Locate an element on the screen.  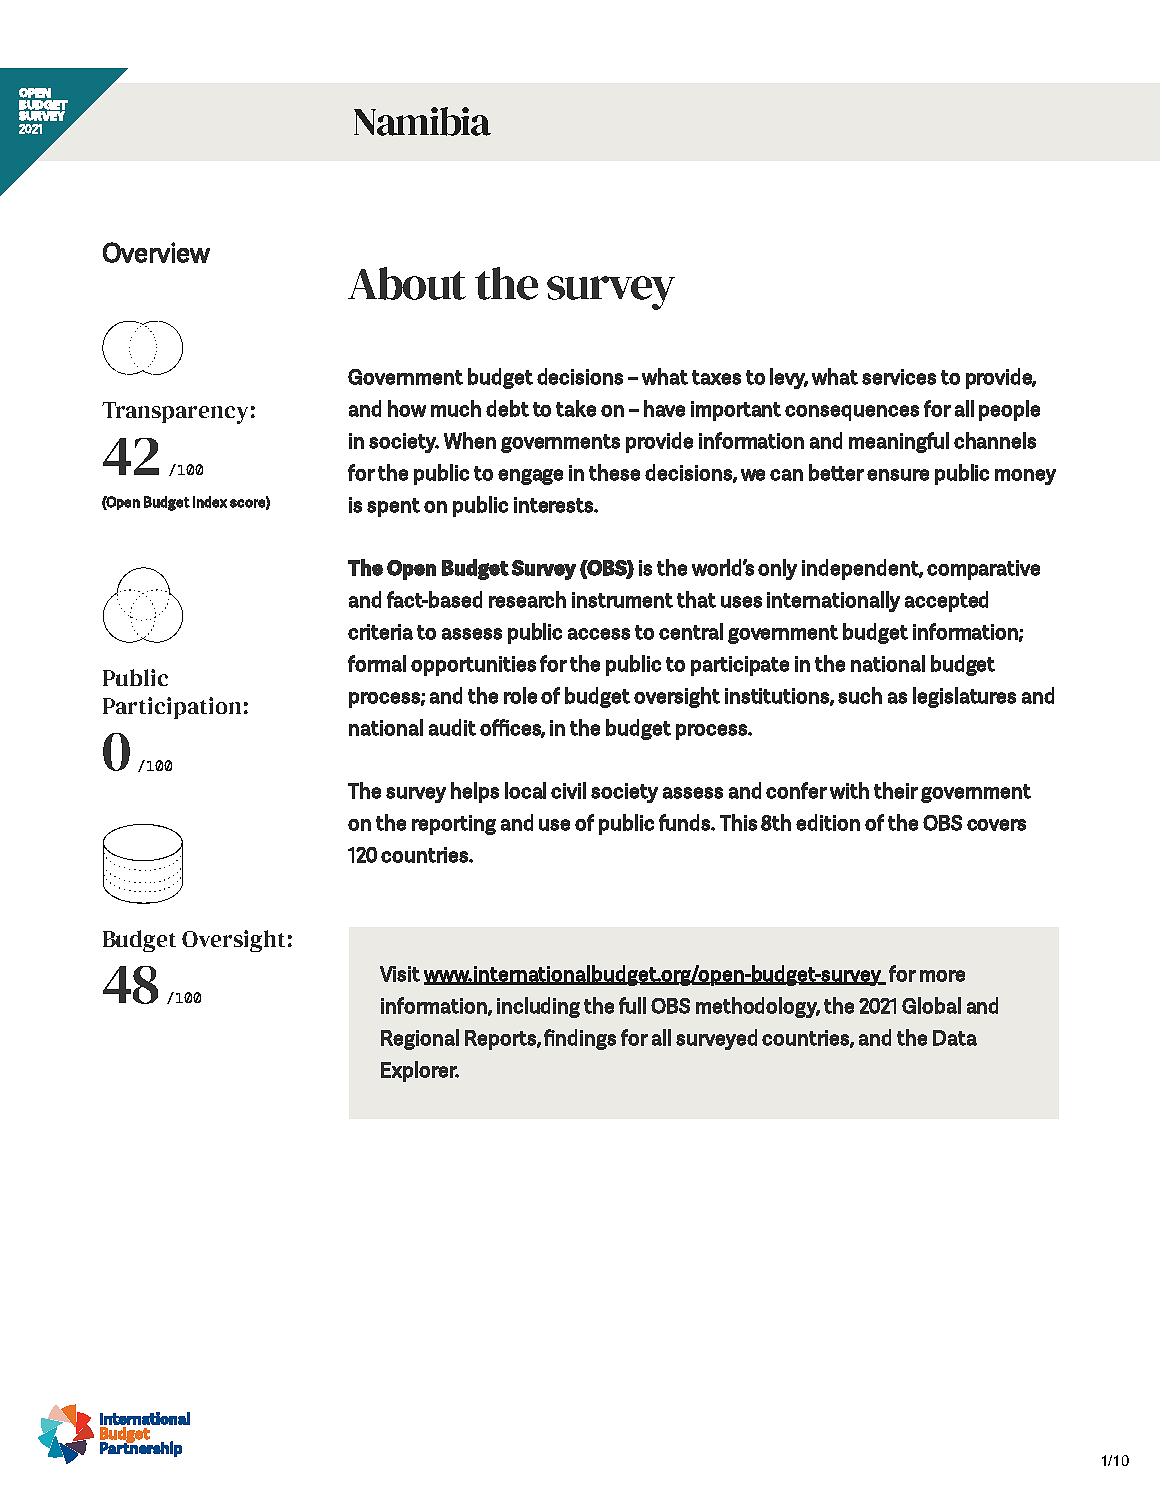
services is located at coordinates (899, 377).
